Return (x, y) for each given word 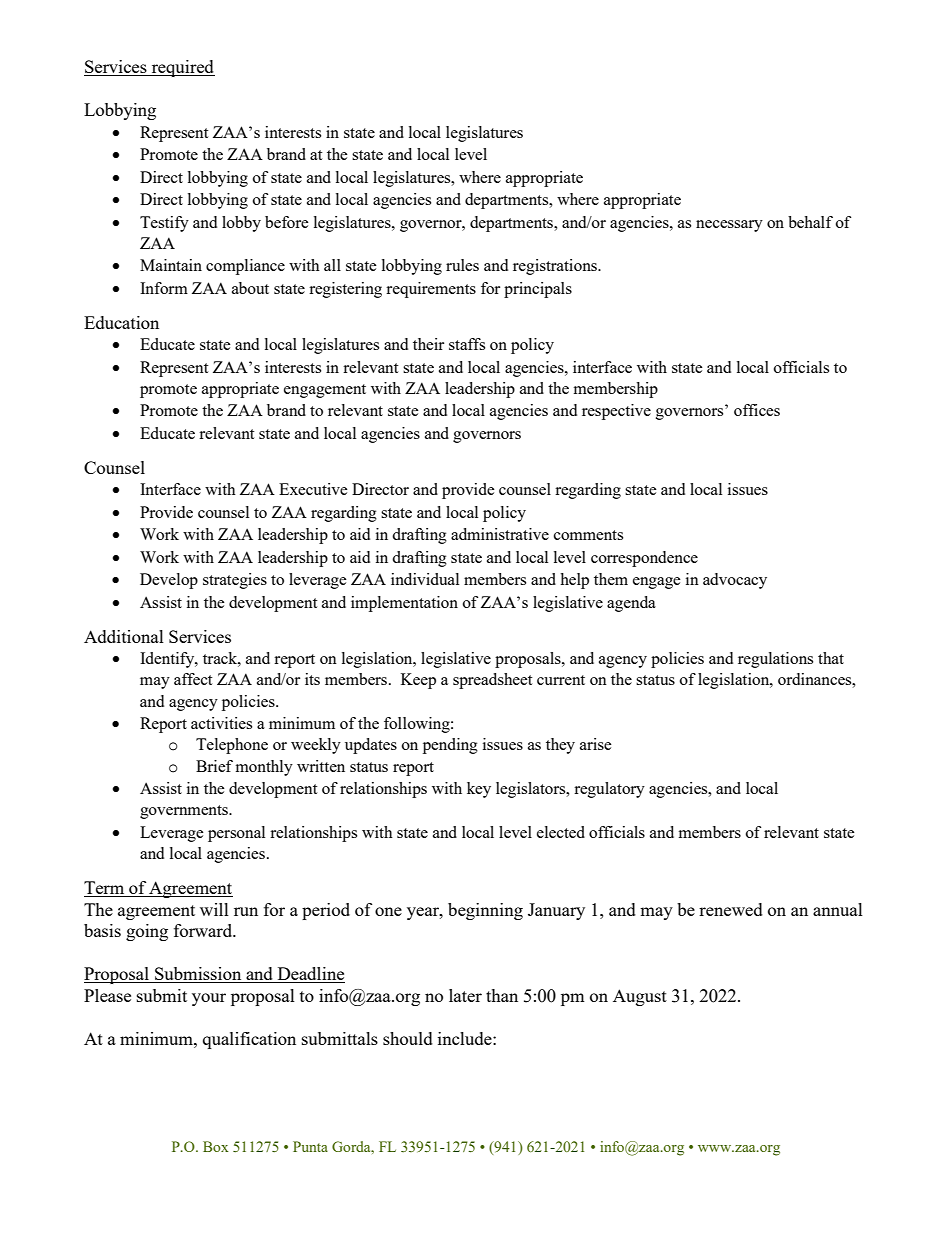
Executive (313, 489)
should (408, 1038)
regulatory (609, 790)
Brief (214, 766)
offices (757, 410)
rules (462, 265)
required (182, 68)
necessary (729, 226)
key (479, 790)
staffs (467, 344)
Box (216, 1146)
